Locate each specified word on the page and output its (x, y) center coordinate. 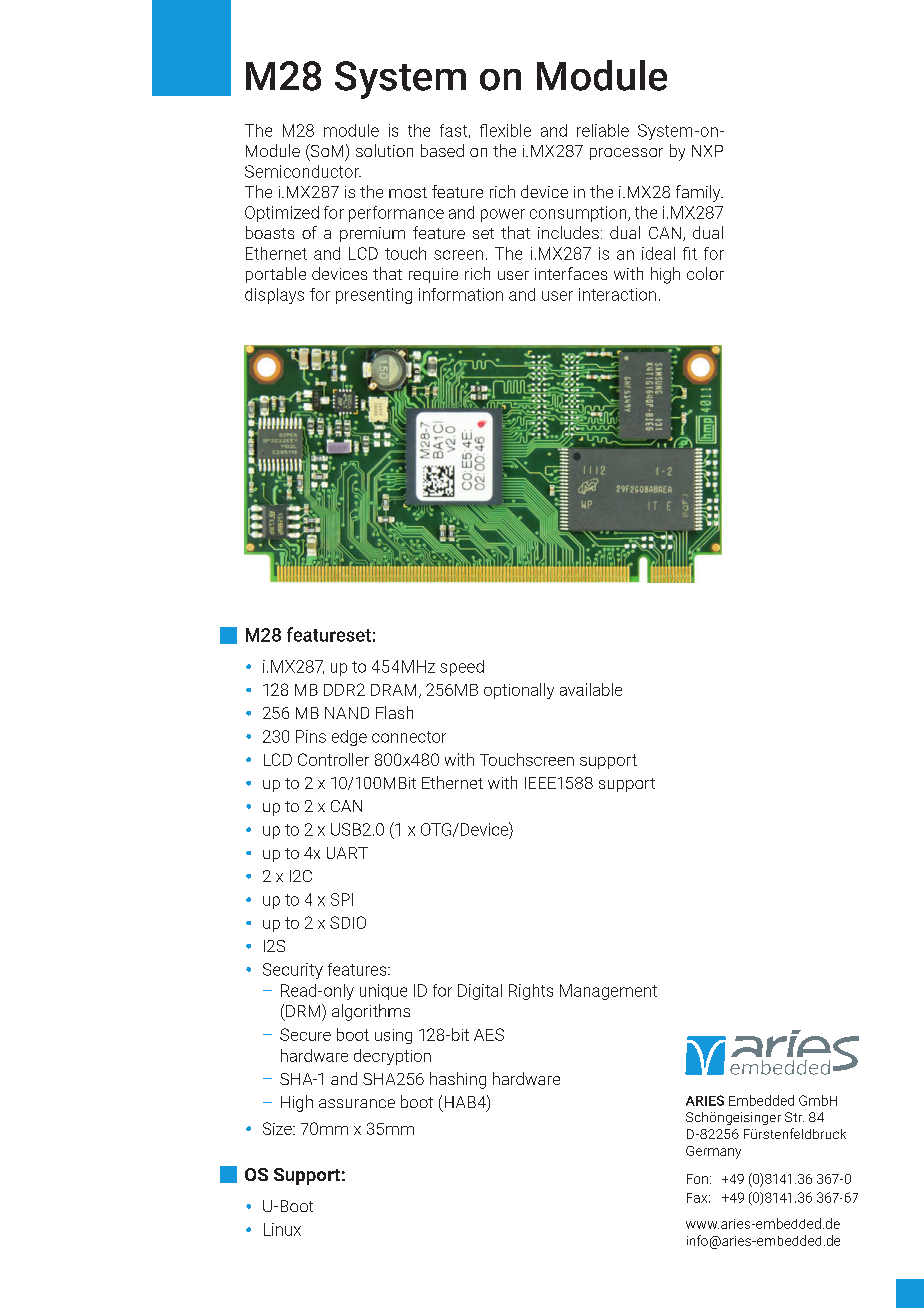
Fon (697, 1179)
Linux (282, 1229)
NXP (707, 151)
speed (462, 668)
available (591, 689)
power (503, 215)
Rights (531, 992)
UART (347, 853)
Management (608, 992)
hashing (458, 1080)
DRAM (393, 690)
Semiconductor (303, 171)
